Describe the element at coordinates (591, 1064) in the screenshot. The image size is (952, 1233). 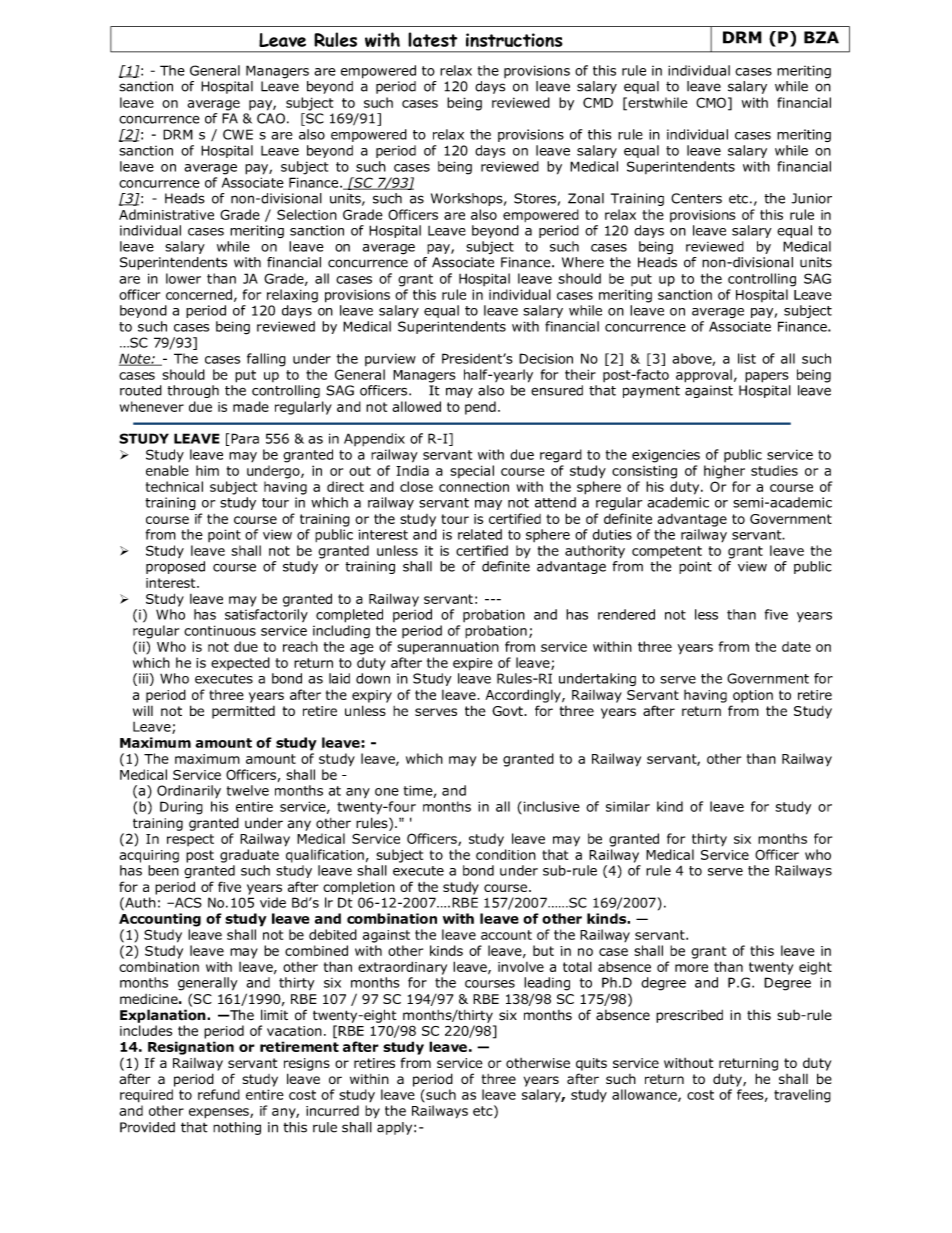
I see `quits` at that location.
